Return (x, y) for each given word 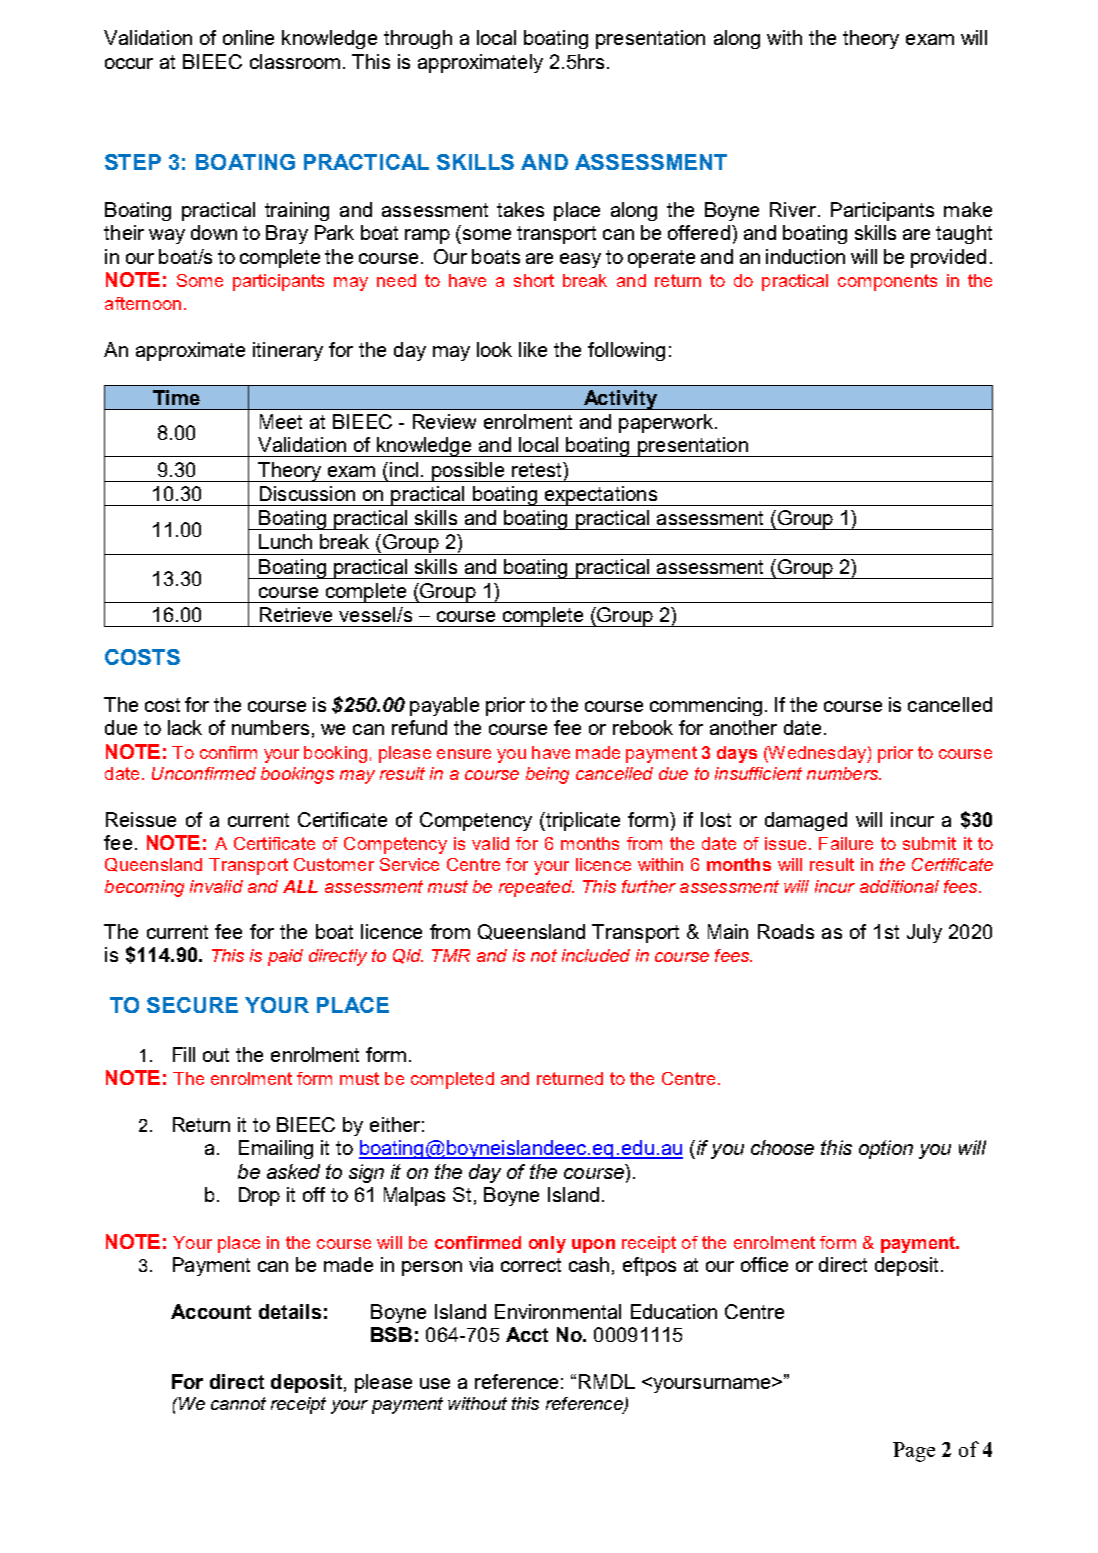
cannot (238, 1403)
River (793, 209)
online (248, 37)
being (547, 775)
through (418, 39)
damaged (806, 821)
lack (185, 727)
